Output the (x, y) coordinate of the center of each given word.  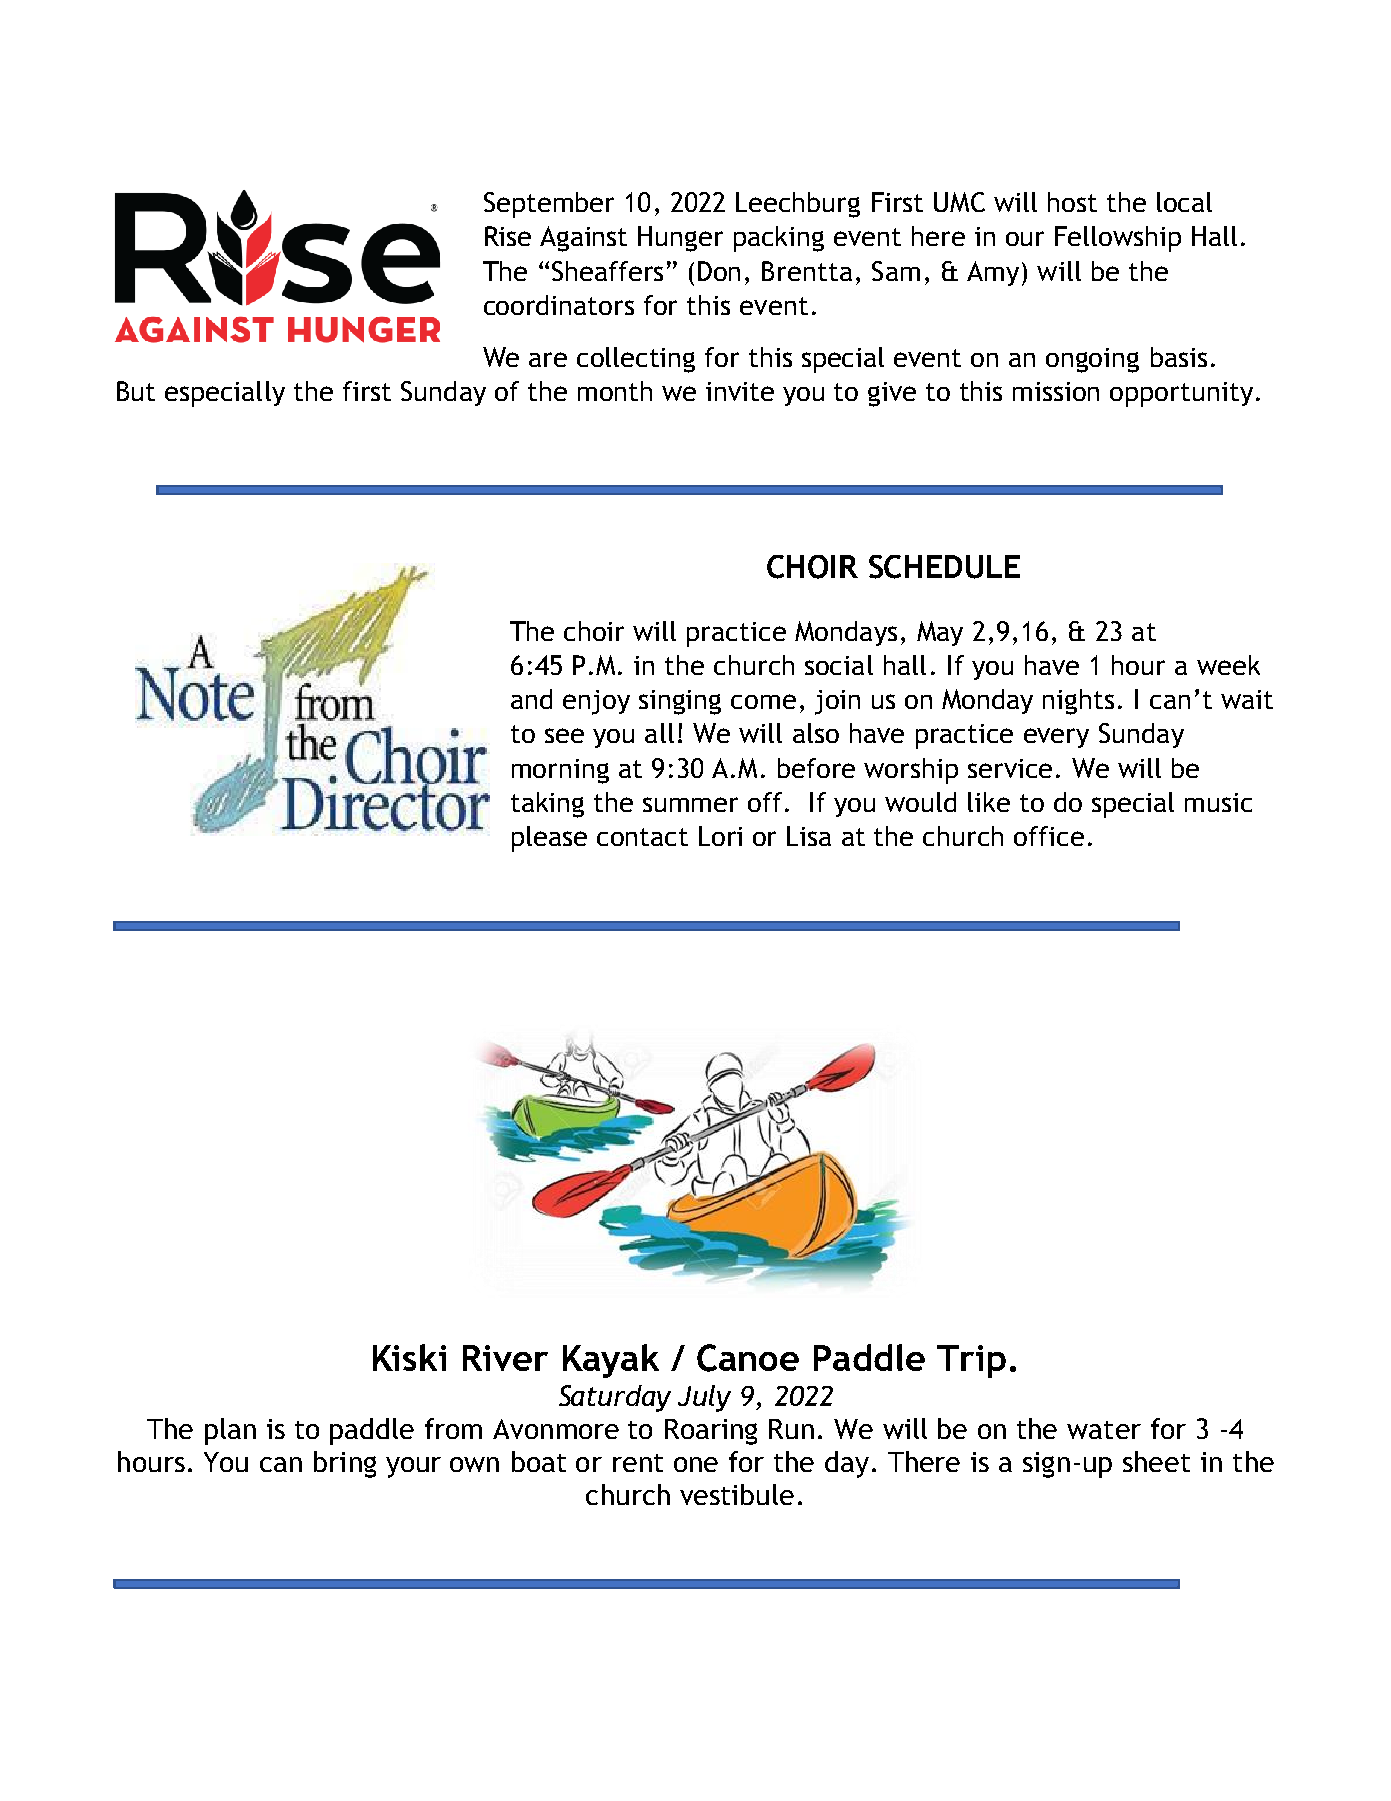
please (549, 839)
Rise (508, 236)
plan (230, 1431)
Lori (720, 836)
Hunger (680, 239)
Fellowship (1118, 239)
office (1049, 836)
